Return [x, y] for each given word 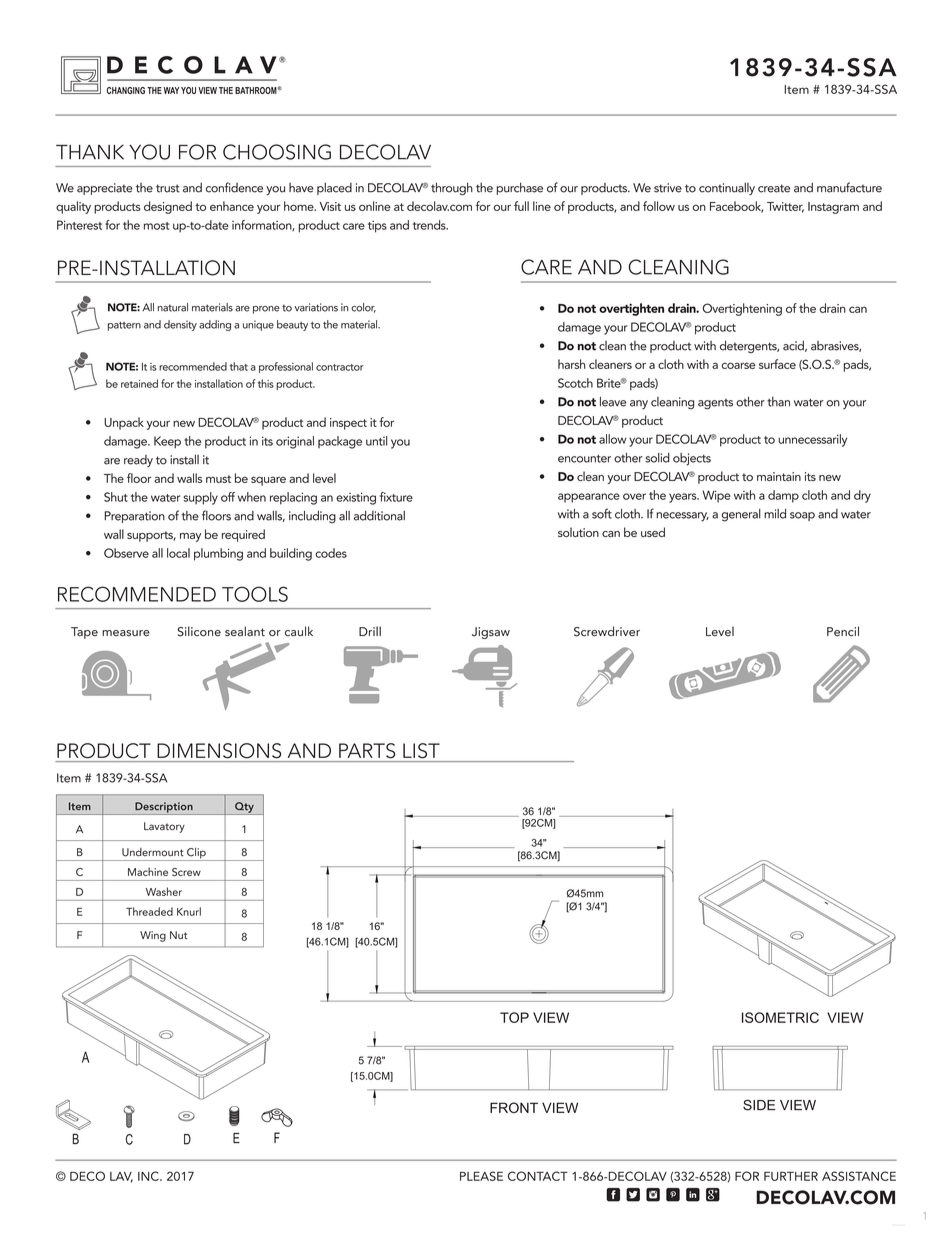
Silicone [199, 631]
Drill [370, 631]
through [452, 188]
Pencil [843, 631]
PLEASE [481, 1176]
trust [168, 188]
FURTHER [791, 1176]
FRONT [514, 1107]
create [774, 188]
